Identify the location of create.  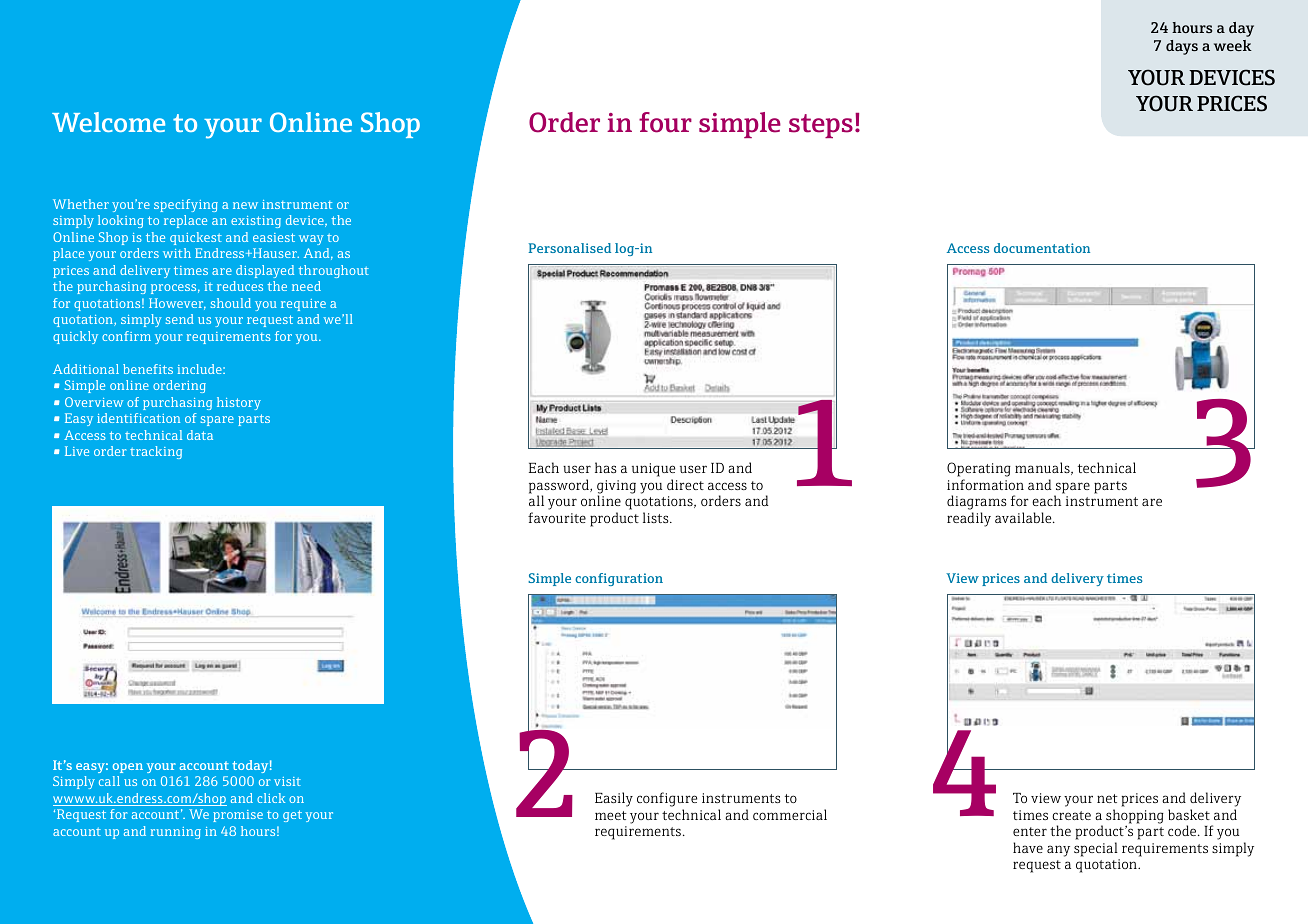
(1071, 815).
